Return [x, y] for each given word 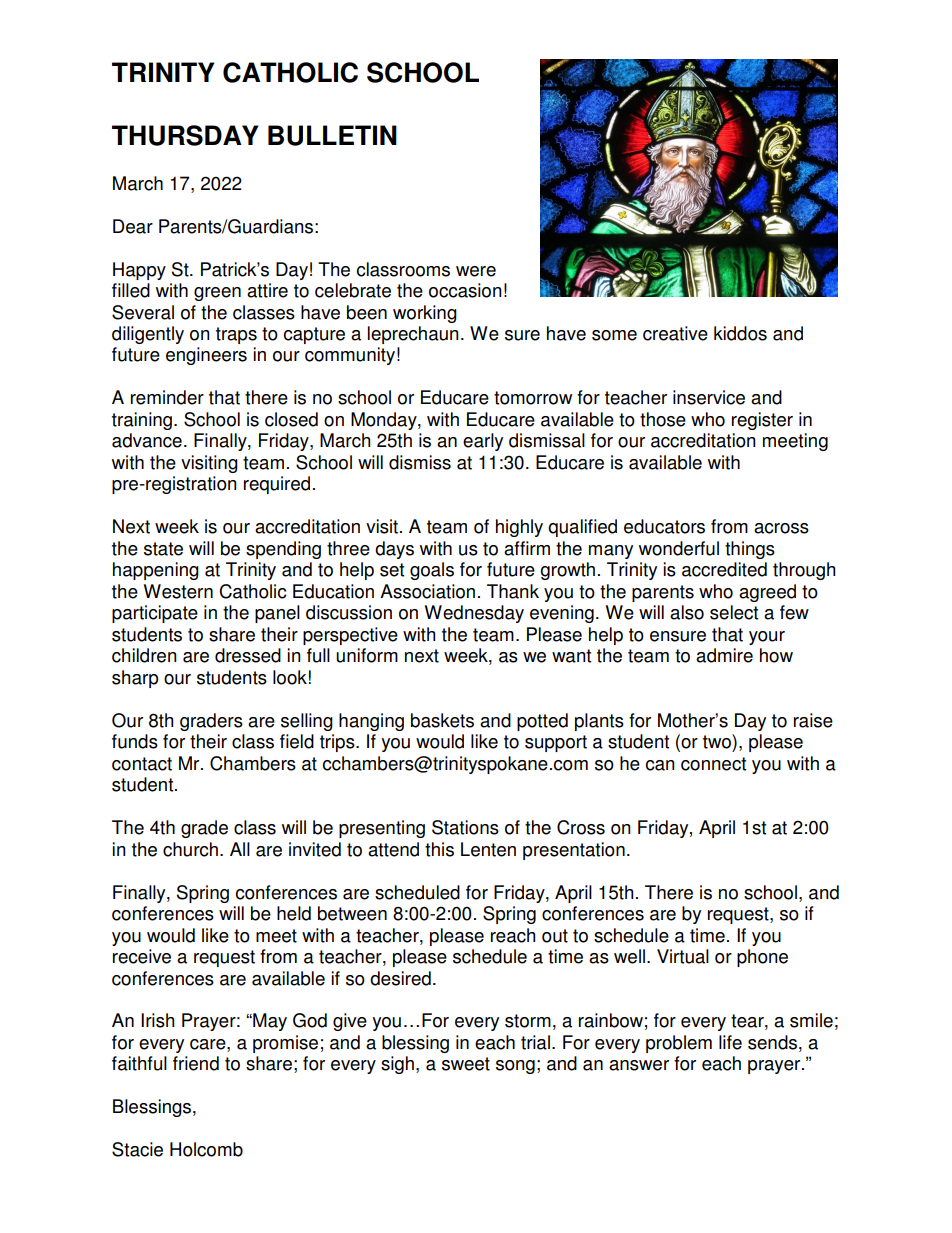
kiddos [740, 333]
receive [142, 956]
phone [762, 958]
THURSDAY [185, 135]
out [555, 936]
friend [196, 1063]
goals [432, 571]
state [163, 549]
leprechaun [413, 335]
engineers [206, 356]
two [718, 741]
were [476, 271]
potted [542, 722]
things [750, 550]
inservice [709, 397]
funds [135, 741]
